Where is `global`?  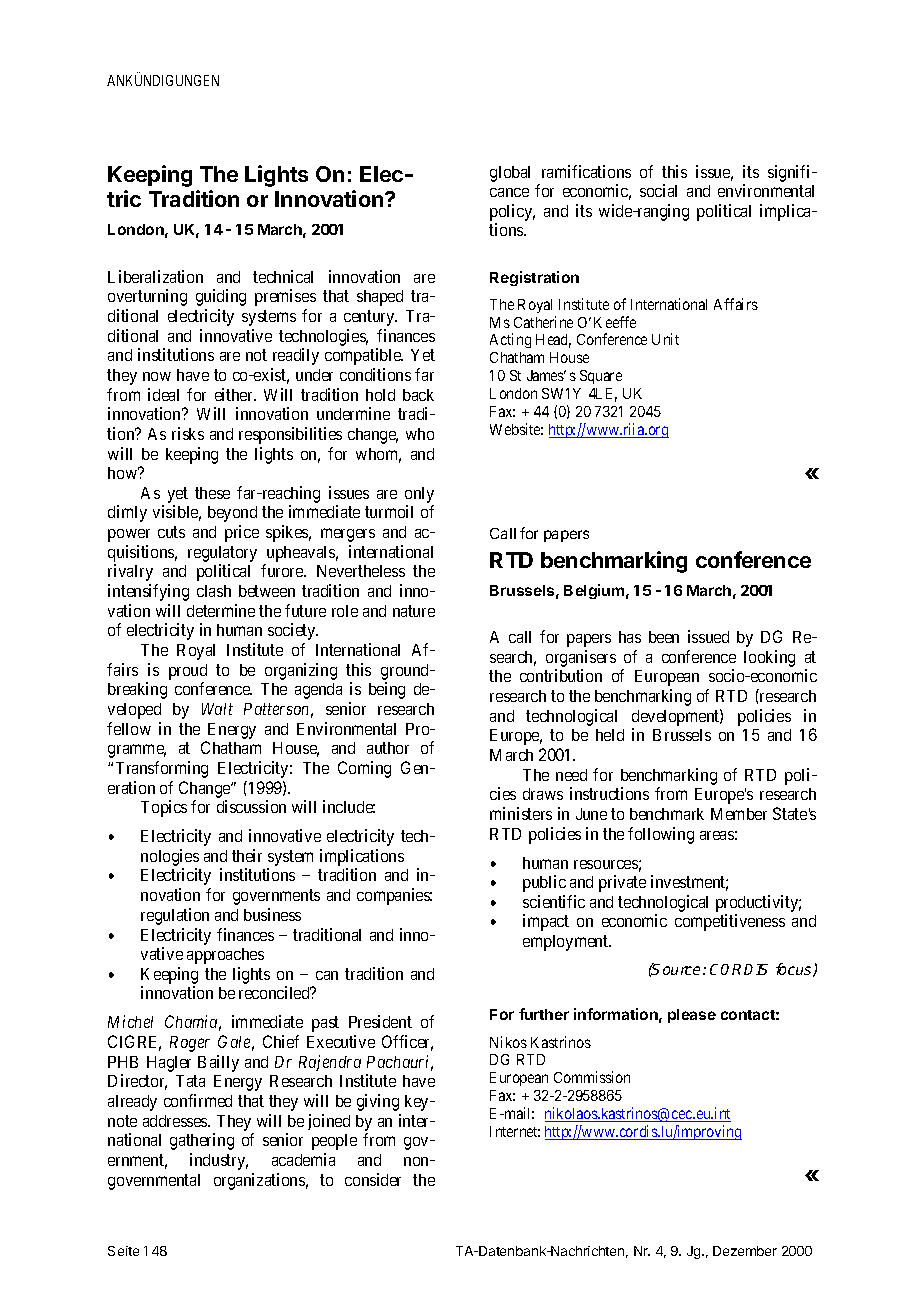 global is located at coordinates (510, 174).
